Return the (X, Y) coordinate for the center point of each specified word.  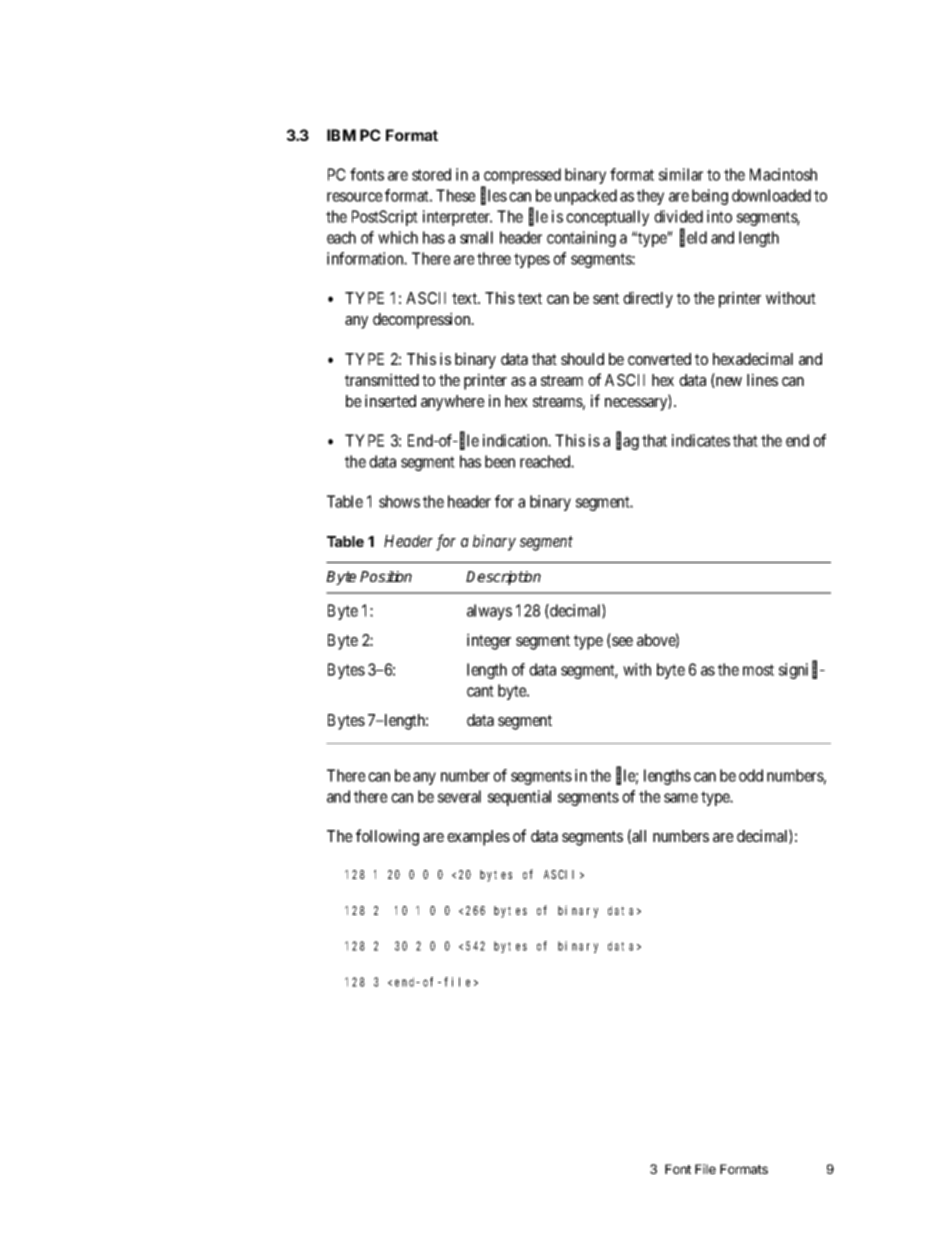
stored (431, 174)
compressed (521, 177)
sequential (519, 798)
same (681, 798)
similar (681, 174)
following (387, 837)
